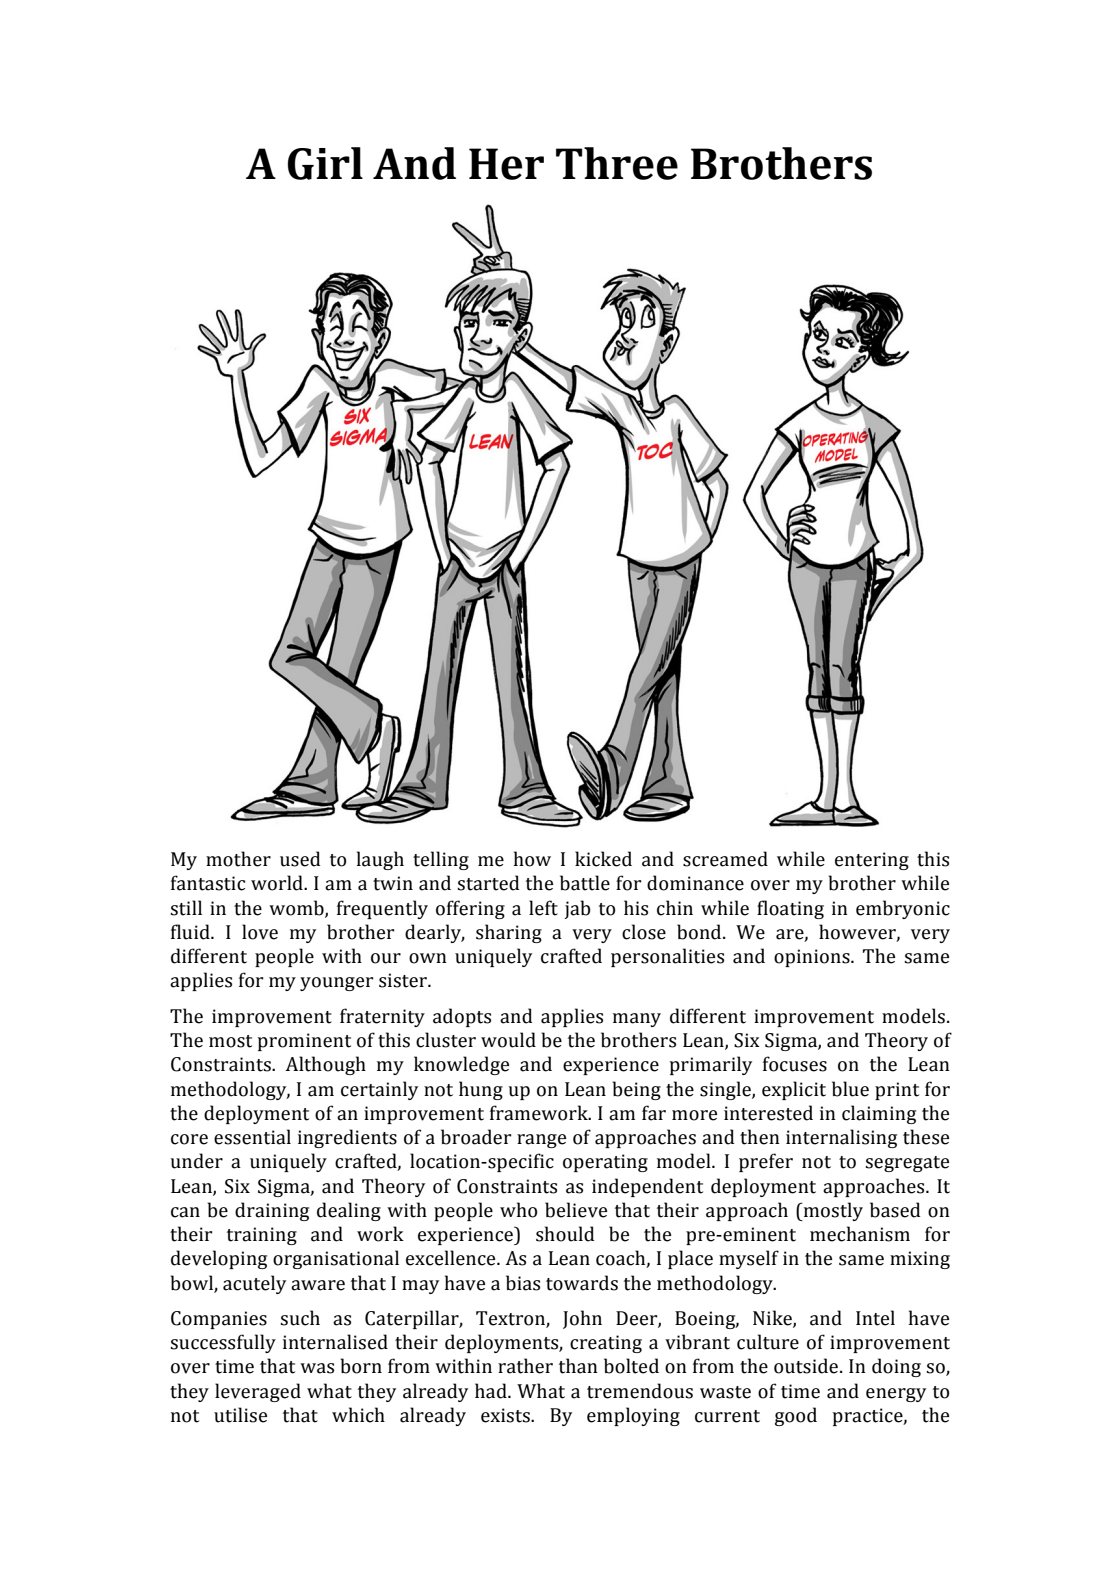  What do you see at coordinates (258, 1392) in the image?
I see `leveraged` at bounding box center [258, 1392].
